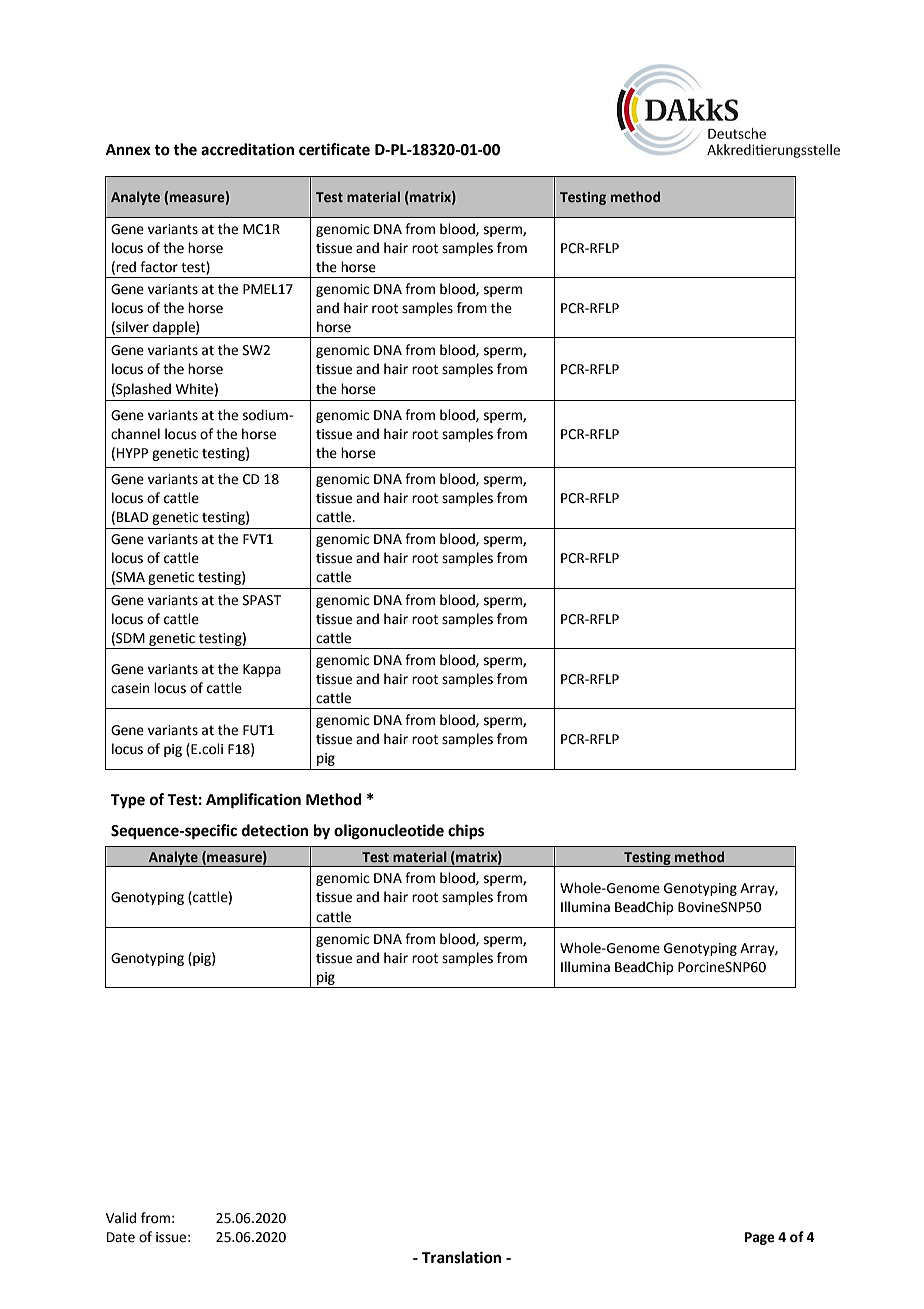 This screenshot has height=1309, width=924. I want to click on Amplification, so click(253, 801).
